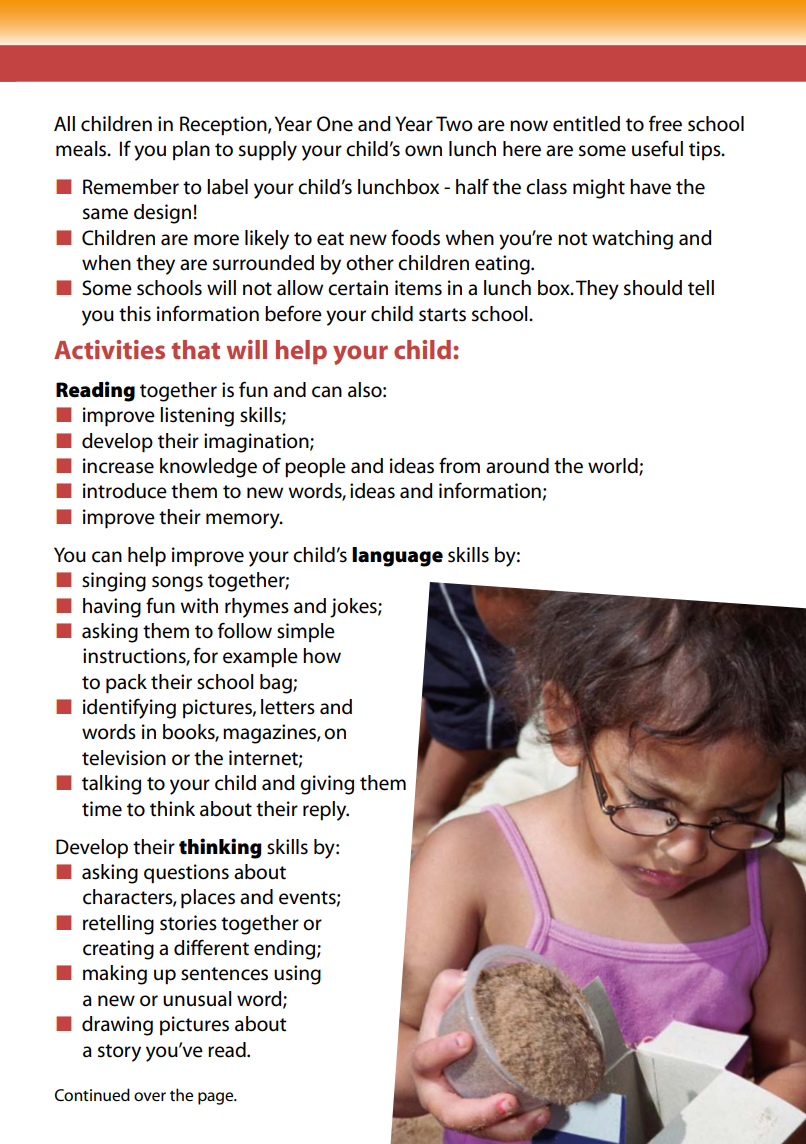 This screenshot has width=806, height=1144. What do you see at coordinates (326, 811) in the screenshot?
I see `reply` at bounding box center [326, 811].
